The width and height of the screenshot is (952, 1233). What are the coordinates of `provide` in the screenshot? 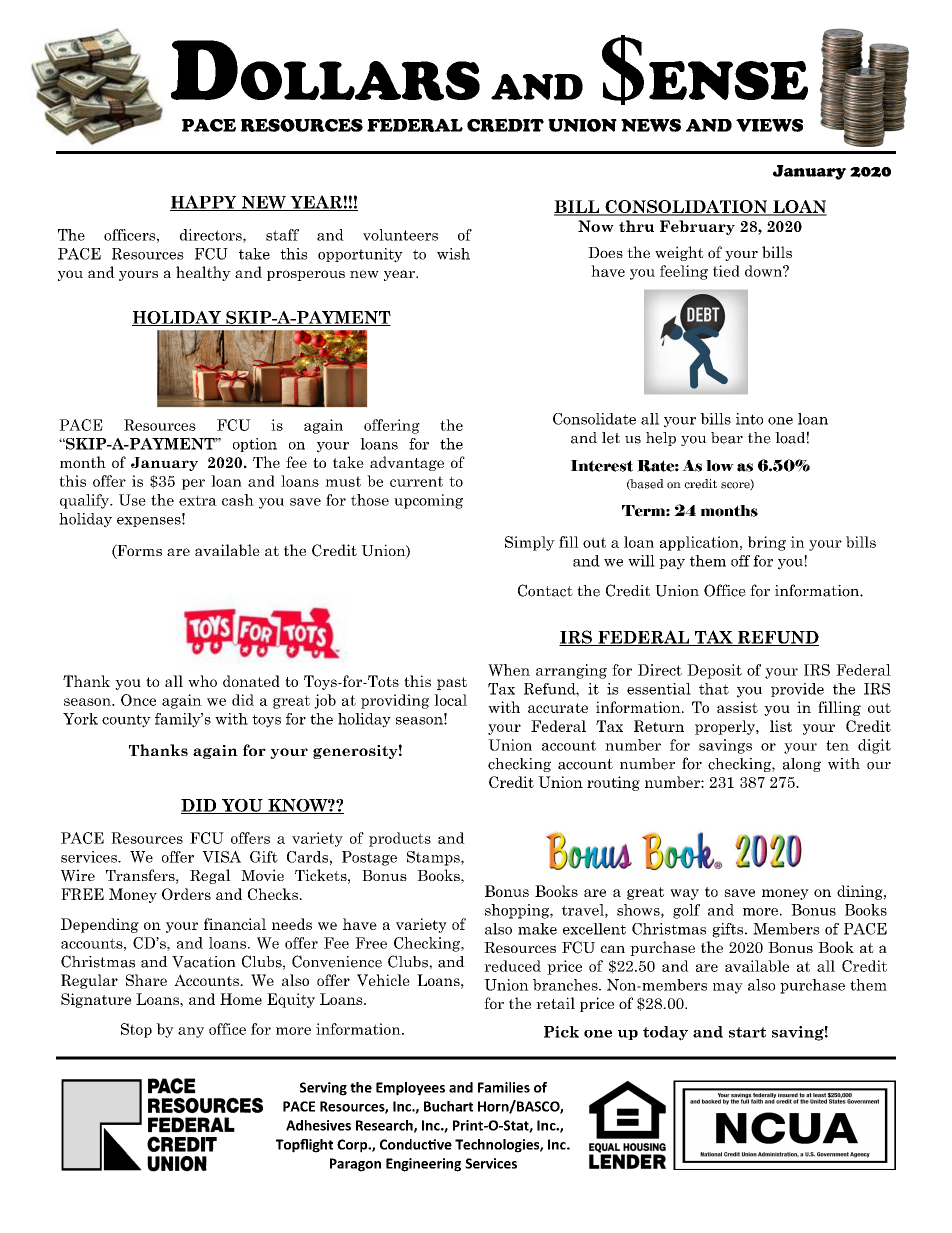 It's located at (797, 690).
